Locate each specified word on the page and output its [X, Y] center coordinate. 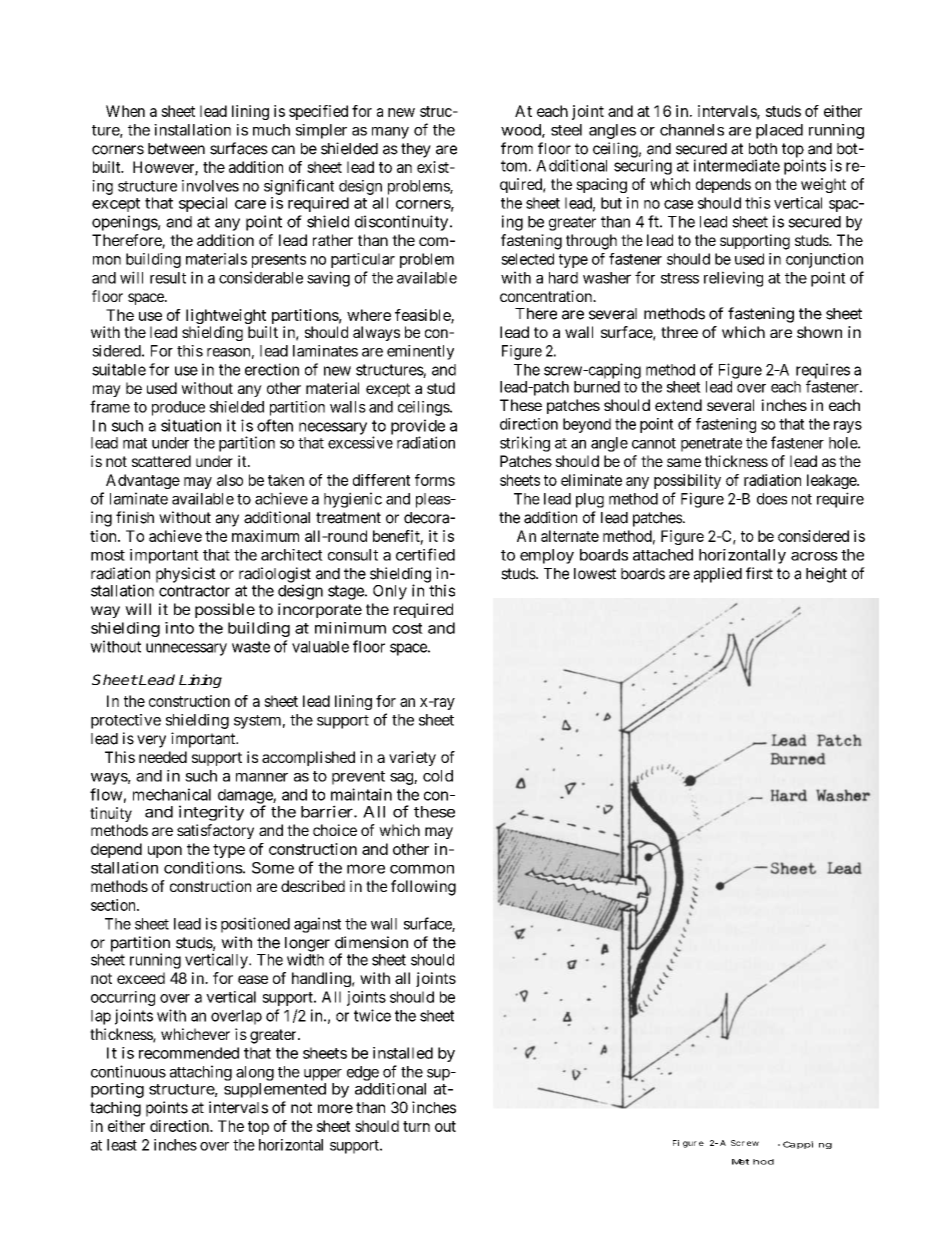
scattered [161, 461]
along [255, 1073]
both [763, 149]
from [517, 148]
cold [438, 776]
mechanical [172, 794]
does [772, 499]
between [176, 149]
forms [435, 480]
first [759, 573]
